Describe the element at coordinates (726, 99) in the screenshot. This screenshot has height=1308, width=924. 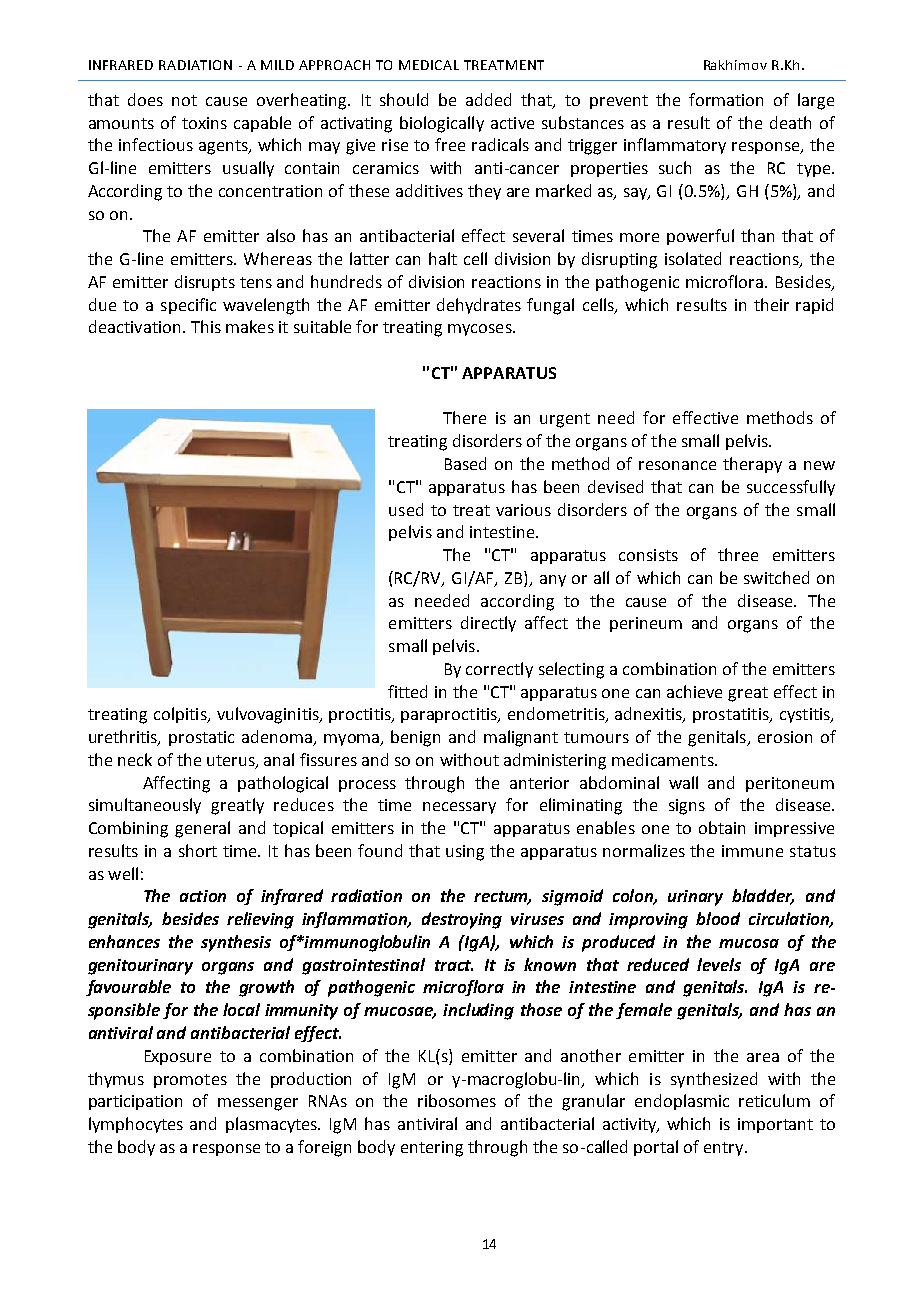
I see `formation` at that location.
